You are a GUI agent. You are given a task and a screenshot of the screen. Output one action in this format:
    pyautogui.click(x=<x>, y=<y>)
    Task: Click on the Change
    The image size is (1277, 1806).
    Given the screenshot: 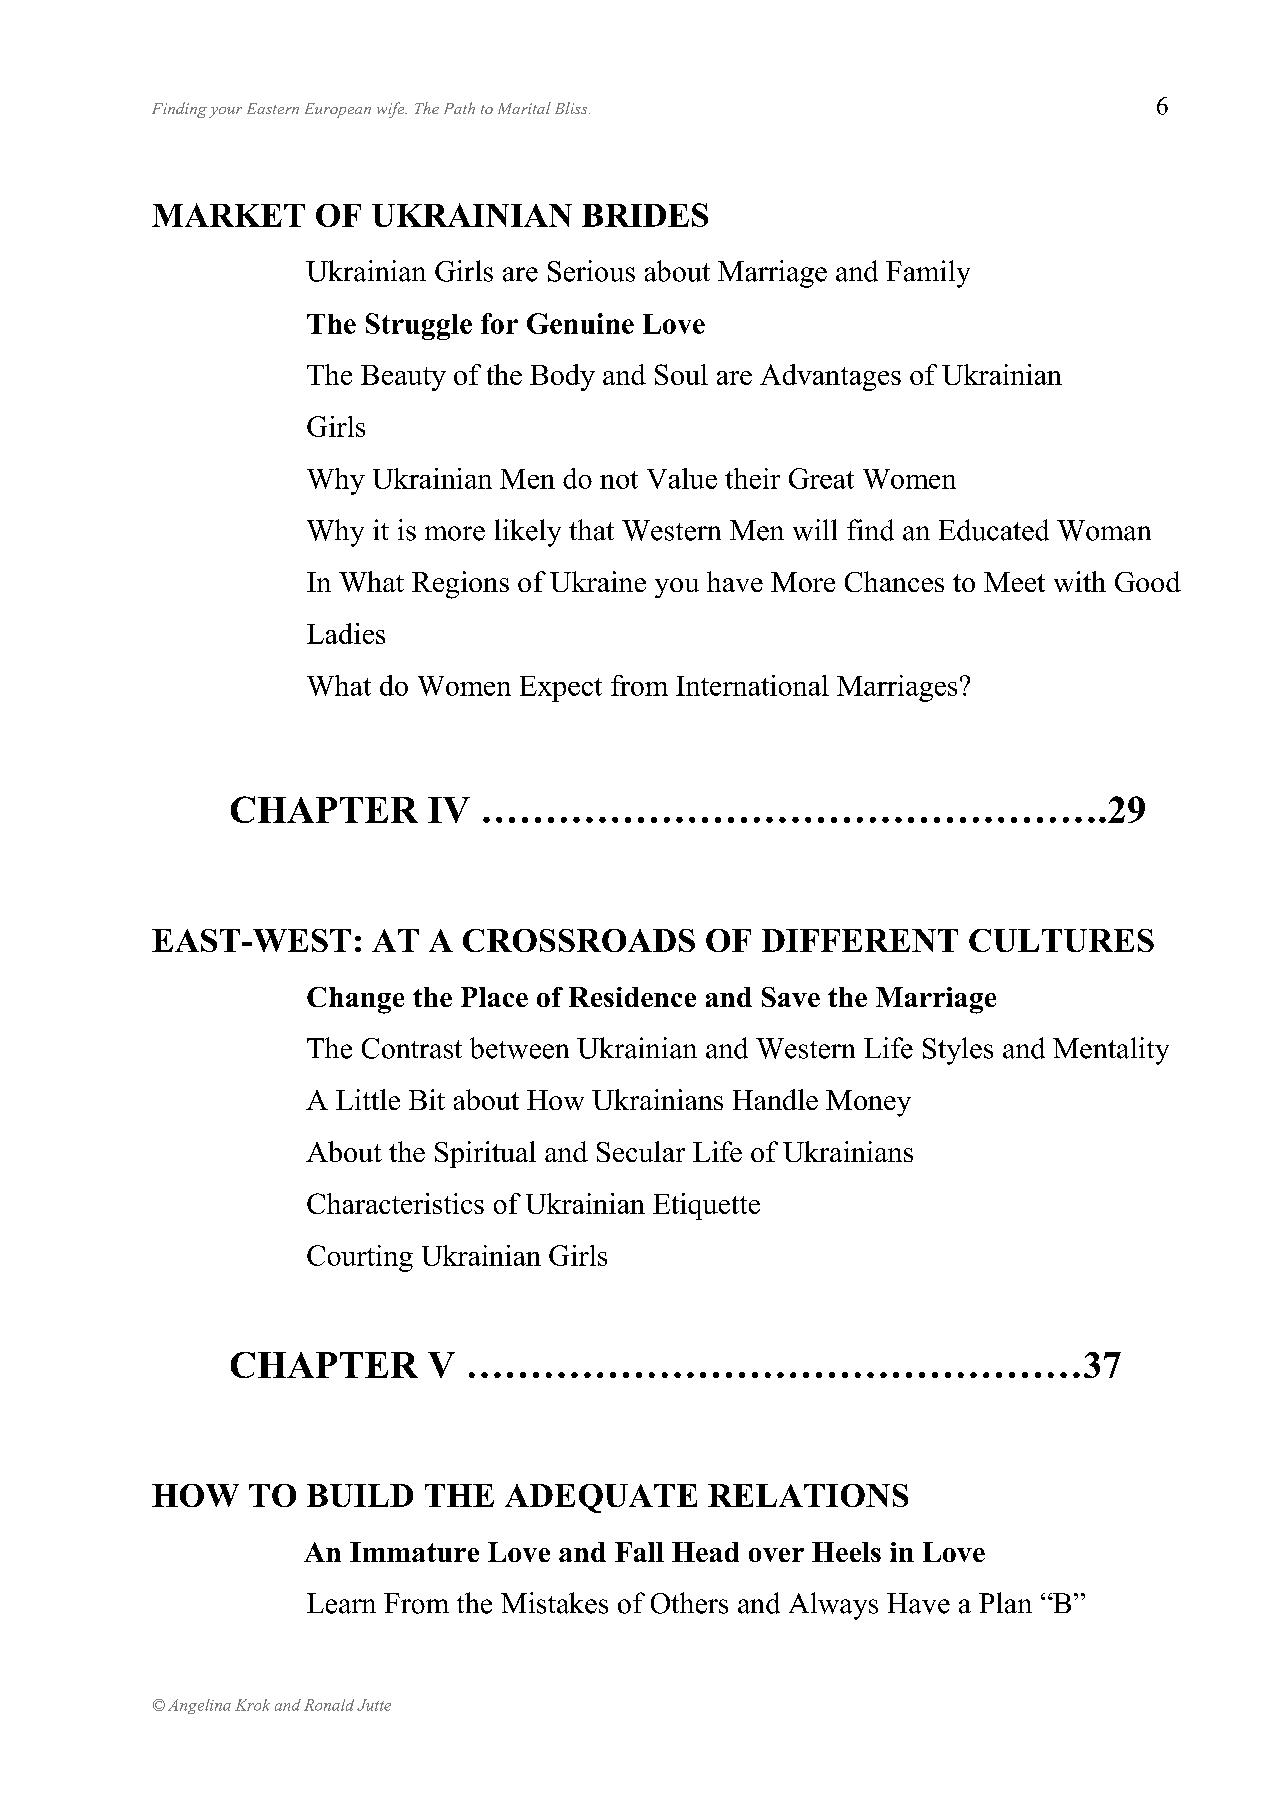 What is the action you would take?
    pyautogui.click(x=355, y=1000)
